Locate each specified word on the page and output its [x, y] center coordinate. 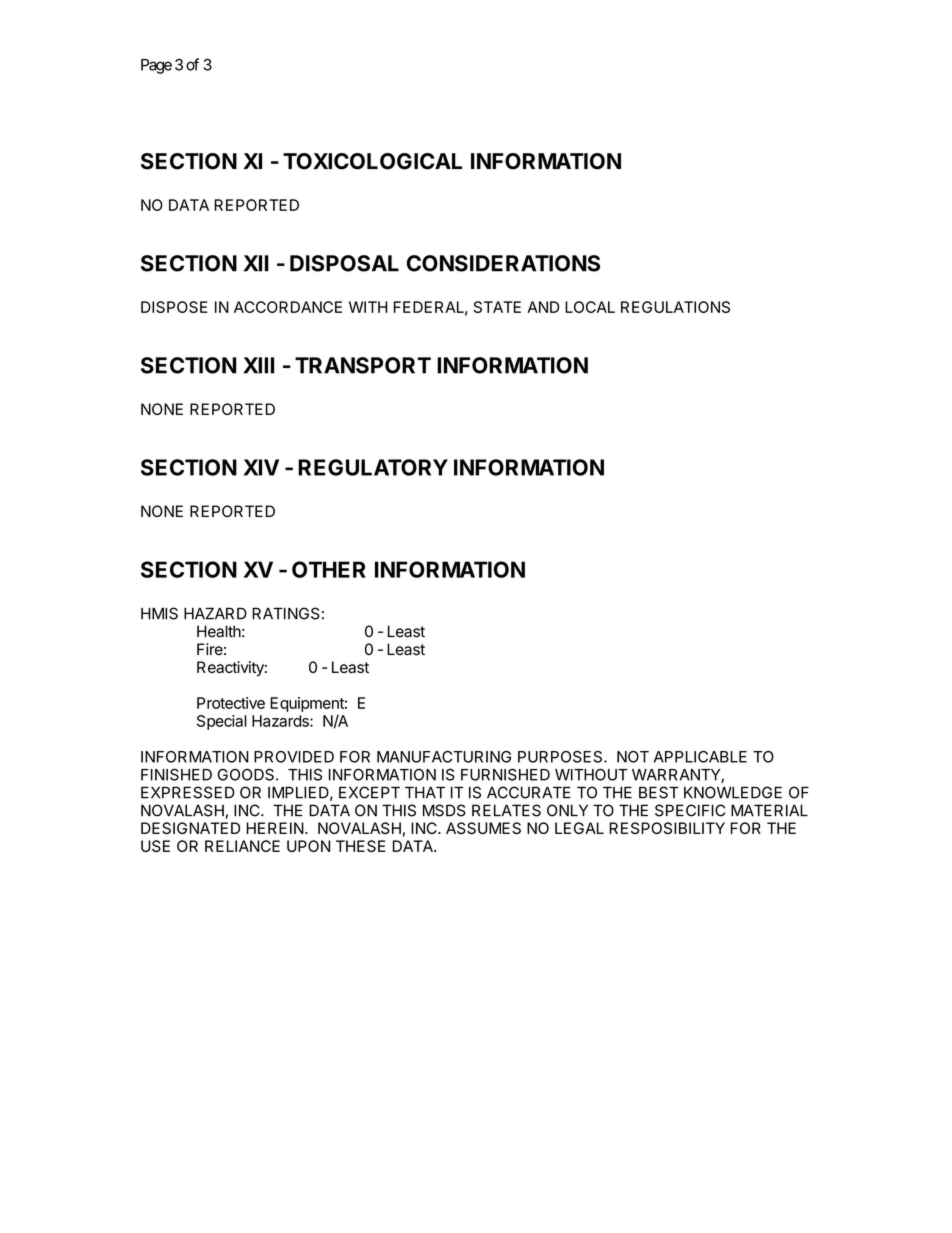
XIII [258, 365]
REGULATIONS [675, 307]
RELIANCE [242, 846]
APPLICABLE [700, 757]
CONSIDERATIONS [503, 263]
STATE [497, 307]
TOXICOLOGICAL [372, 161]
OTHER [329, 569]
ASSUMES [483, 828]
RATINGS [286, 613]
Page [156, 66]
